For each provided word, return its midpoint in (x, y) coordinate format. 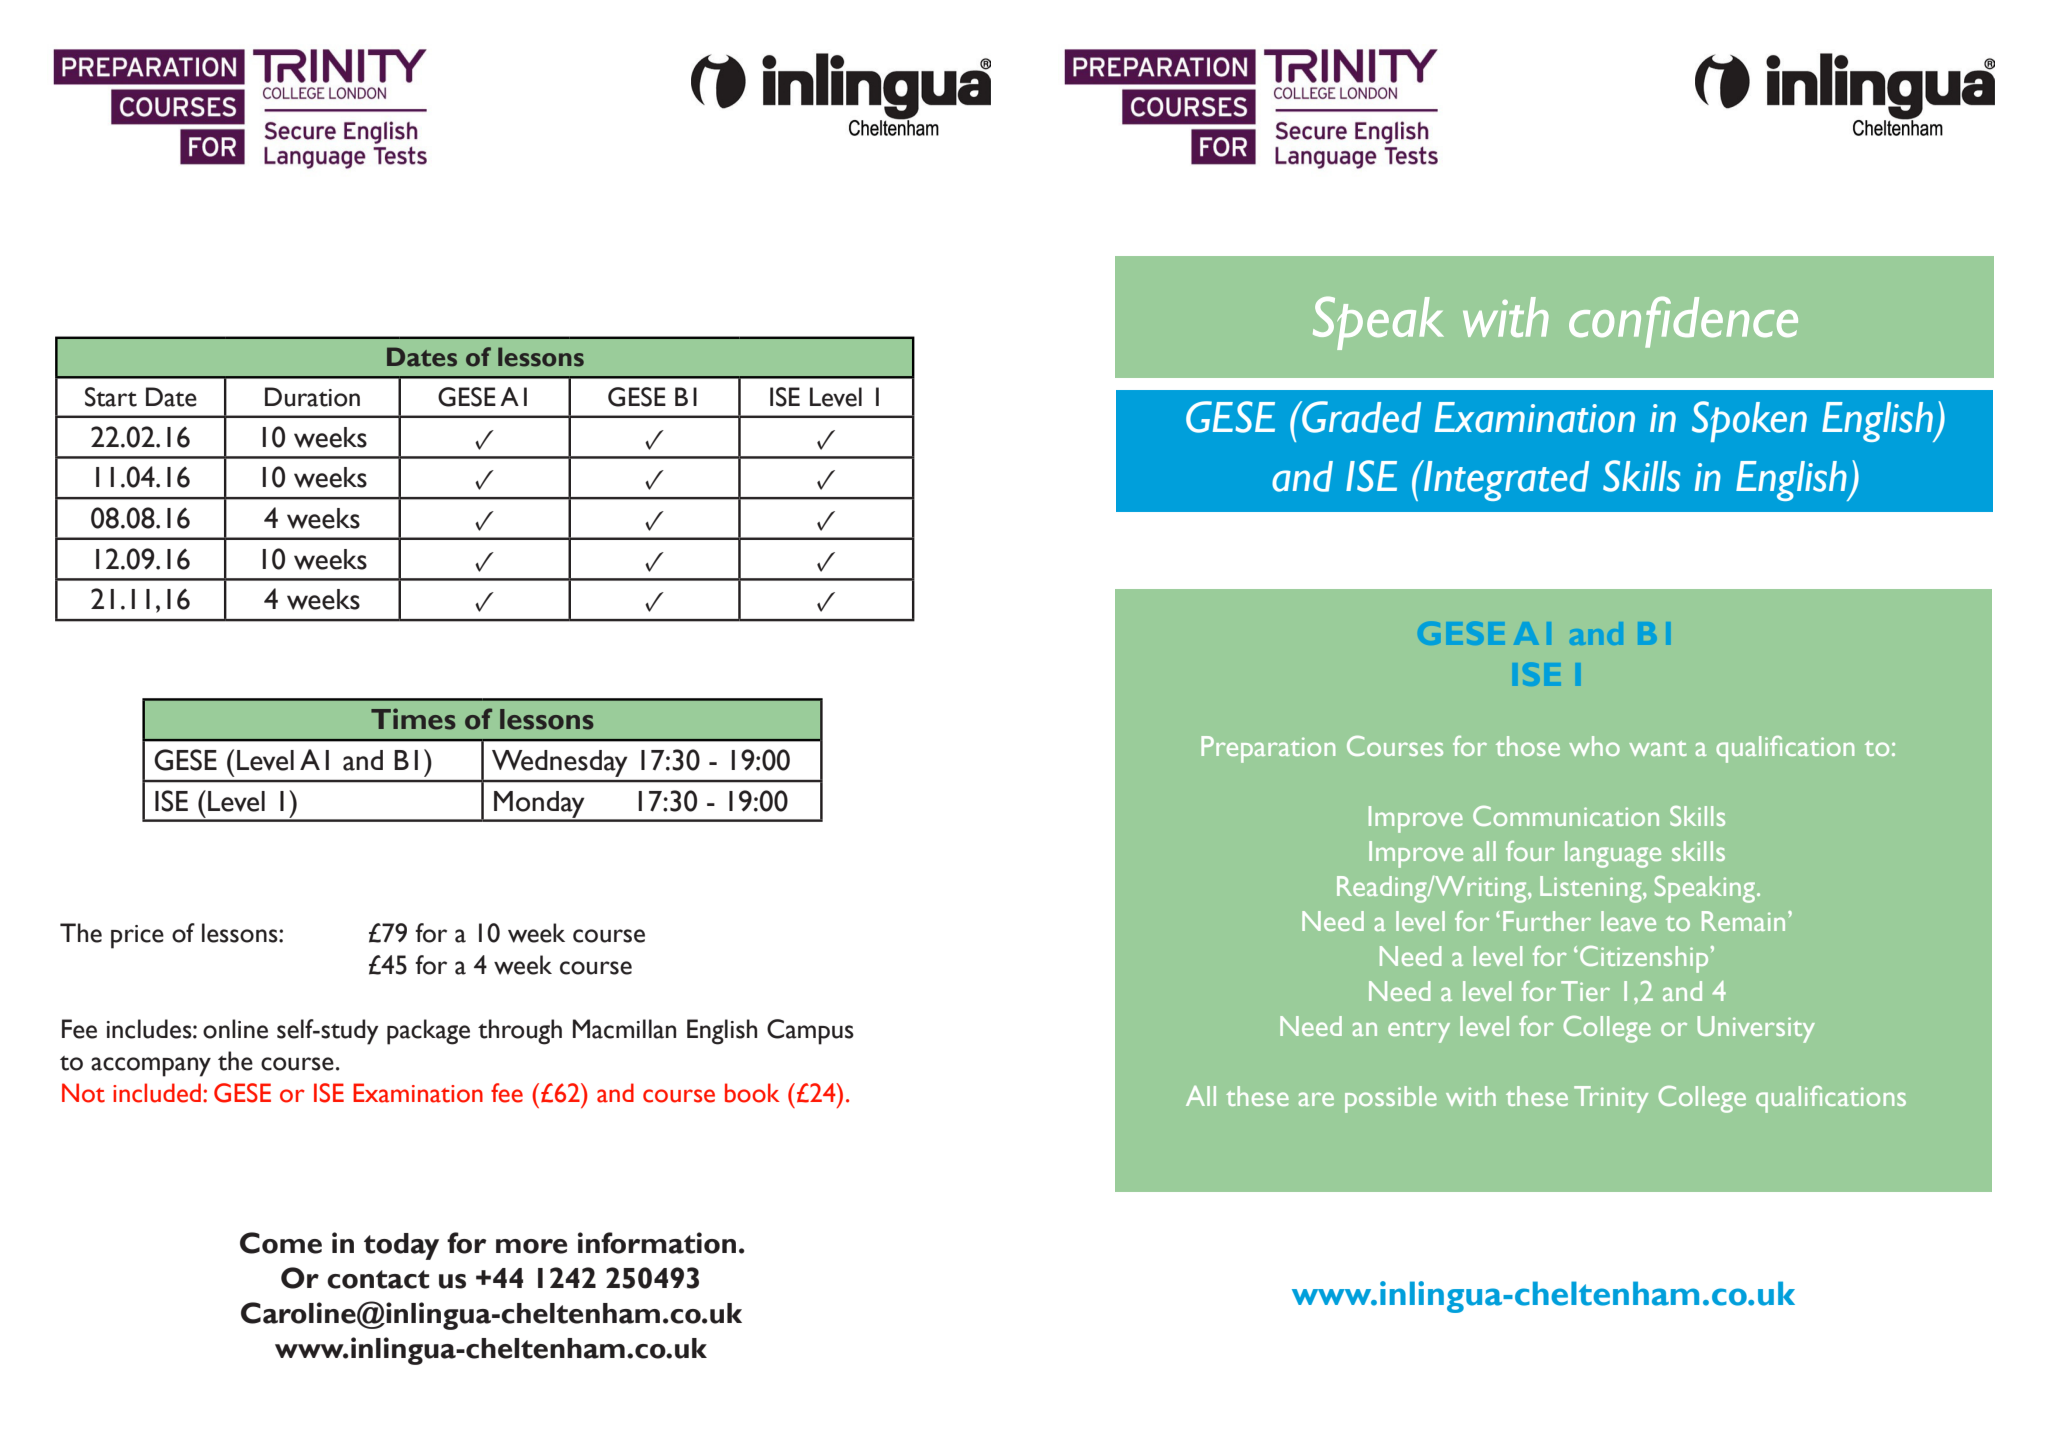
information (657, 1243)
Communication (1566, 816)
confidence (1683, 322)
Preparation (1268, 749)
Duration (312, 397)
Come (281, 1243)
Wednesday (559, 763)
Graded (1360, 417)
